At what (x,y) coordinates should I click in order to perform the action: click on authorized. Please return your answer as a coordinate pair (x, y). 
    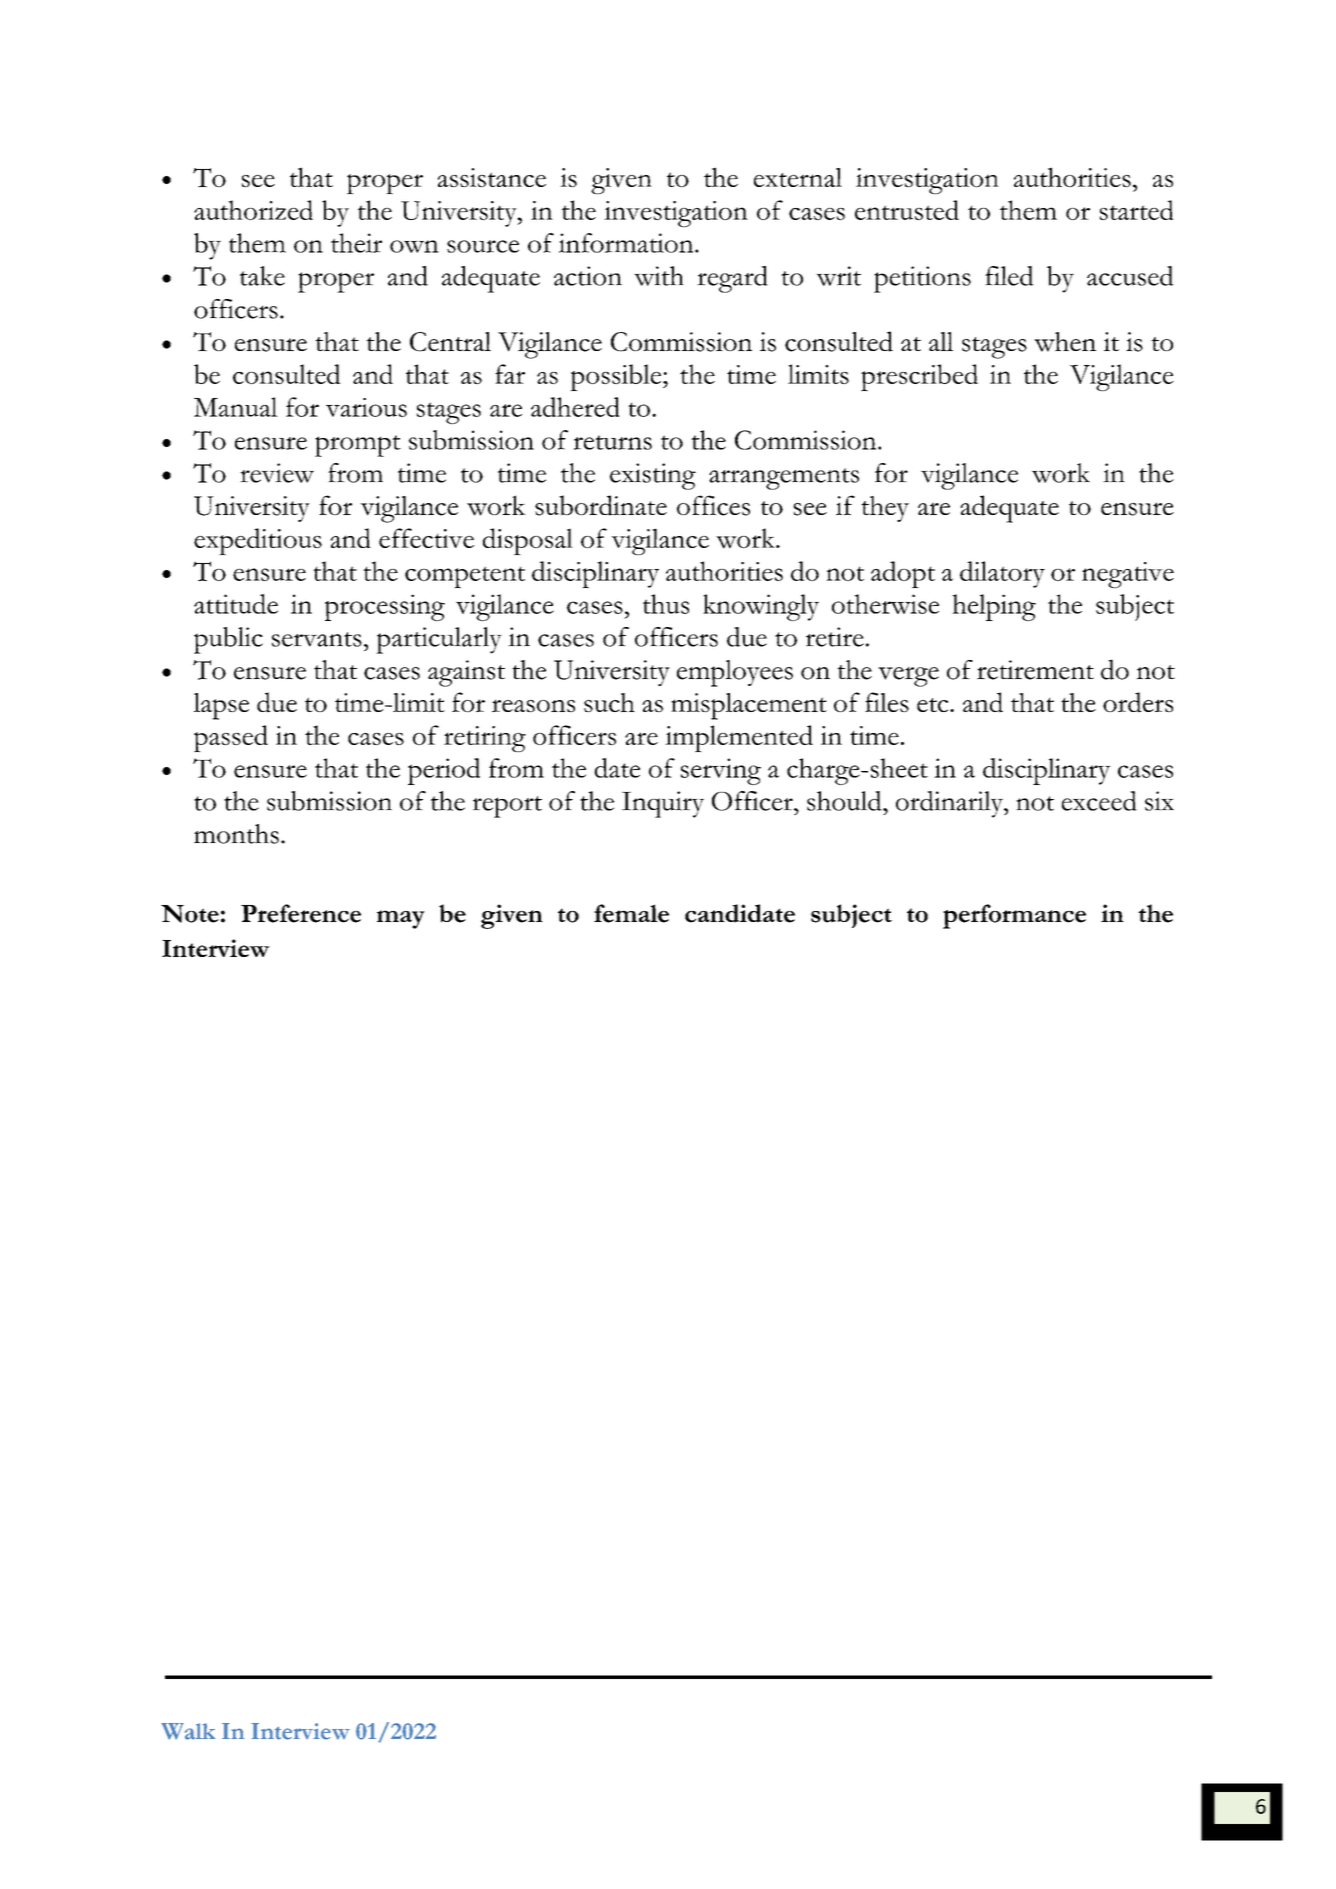
    Looking at the image, I should click on (253, 210).
